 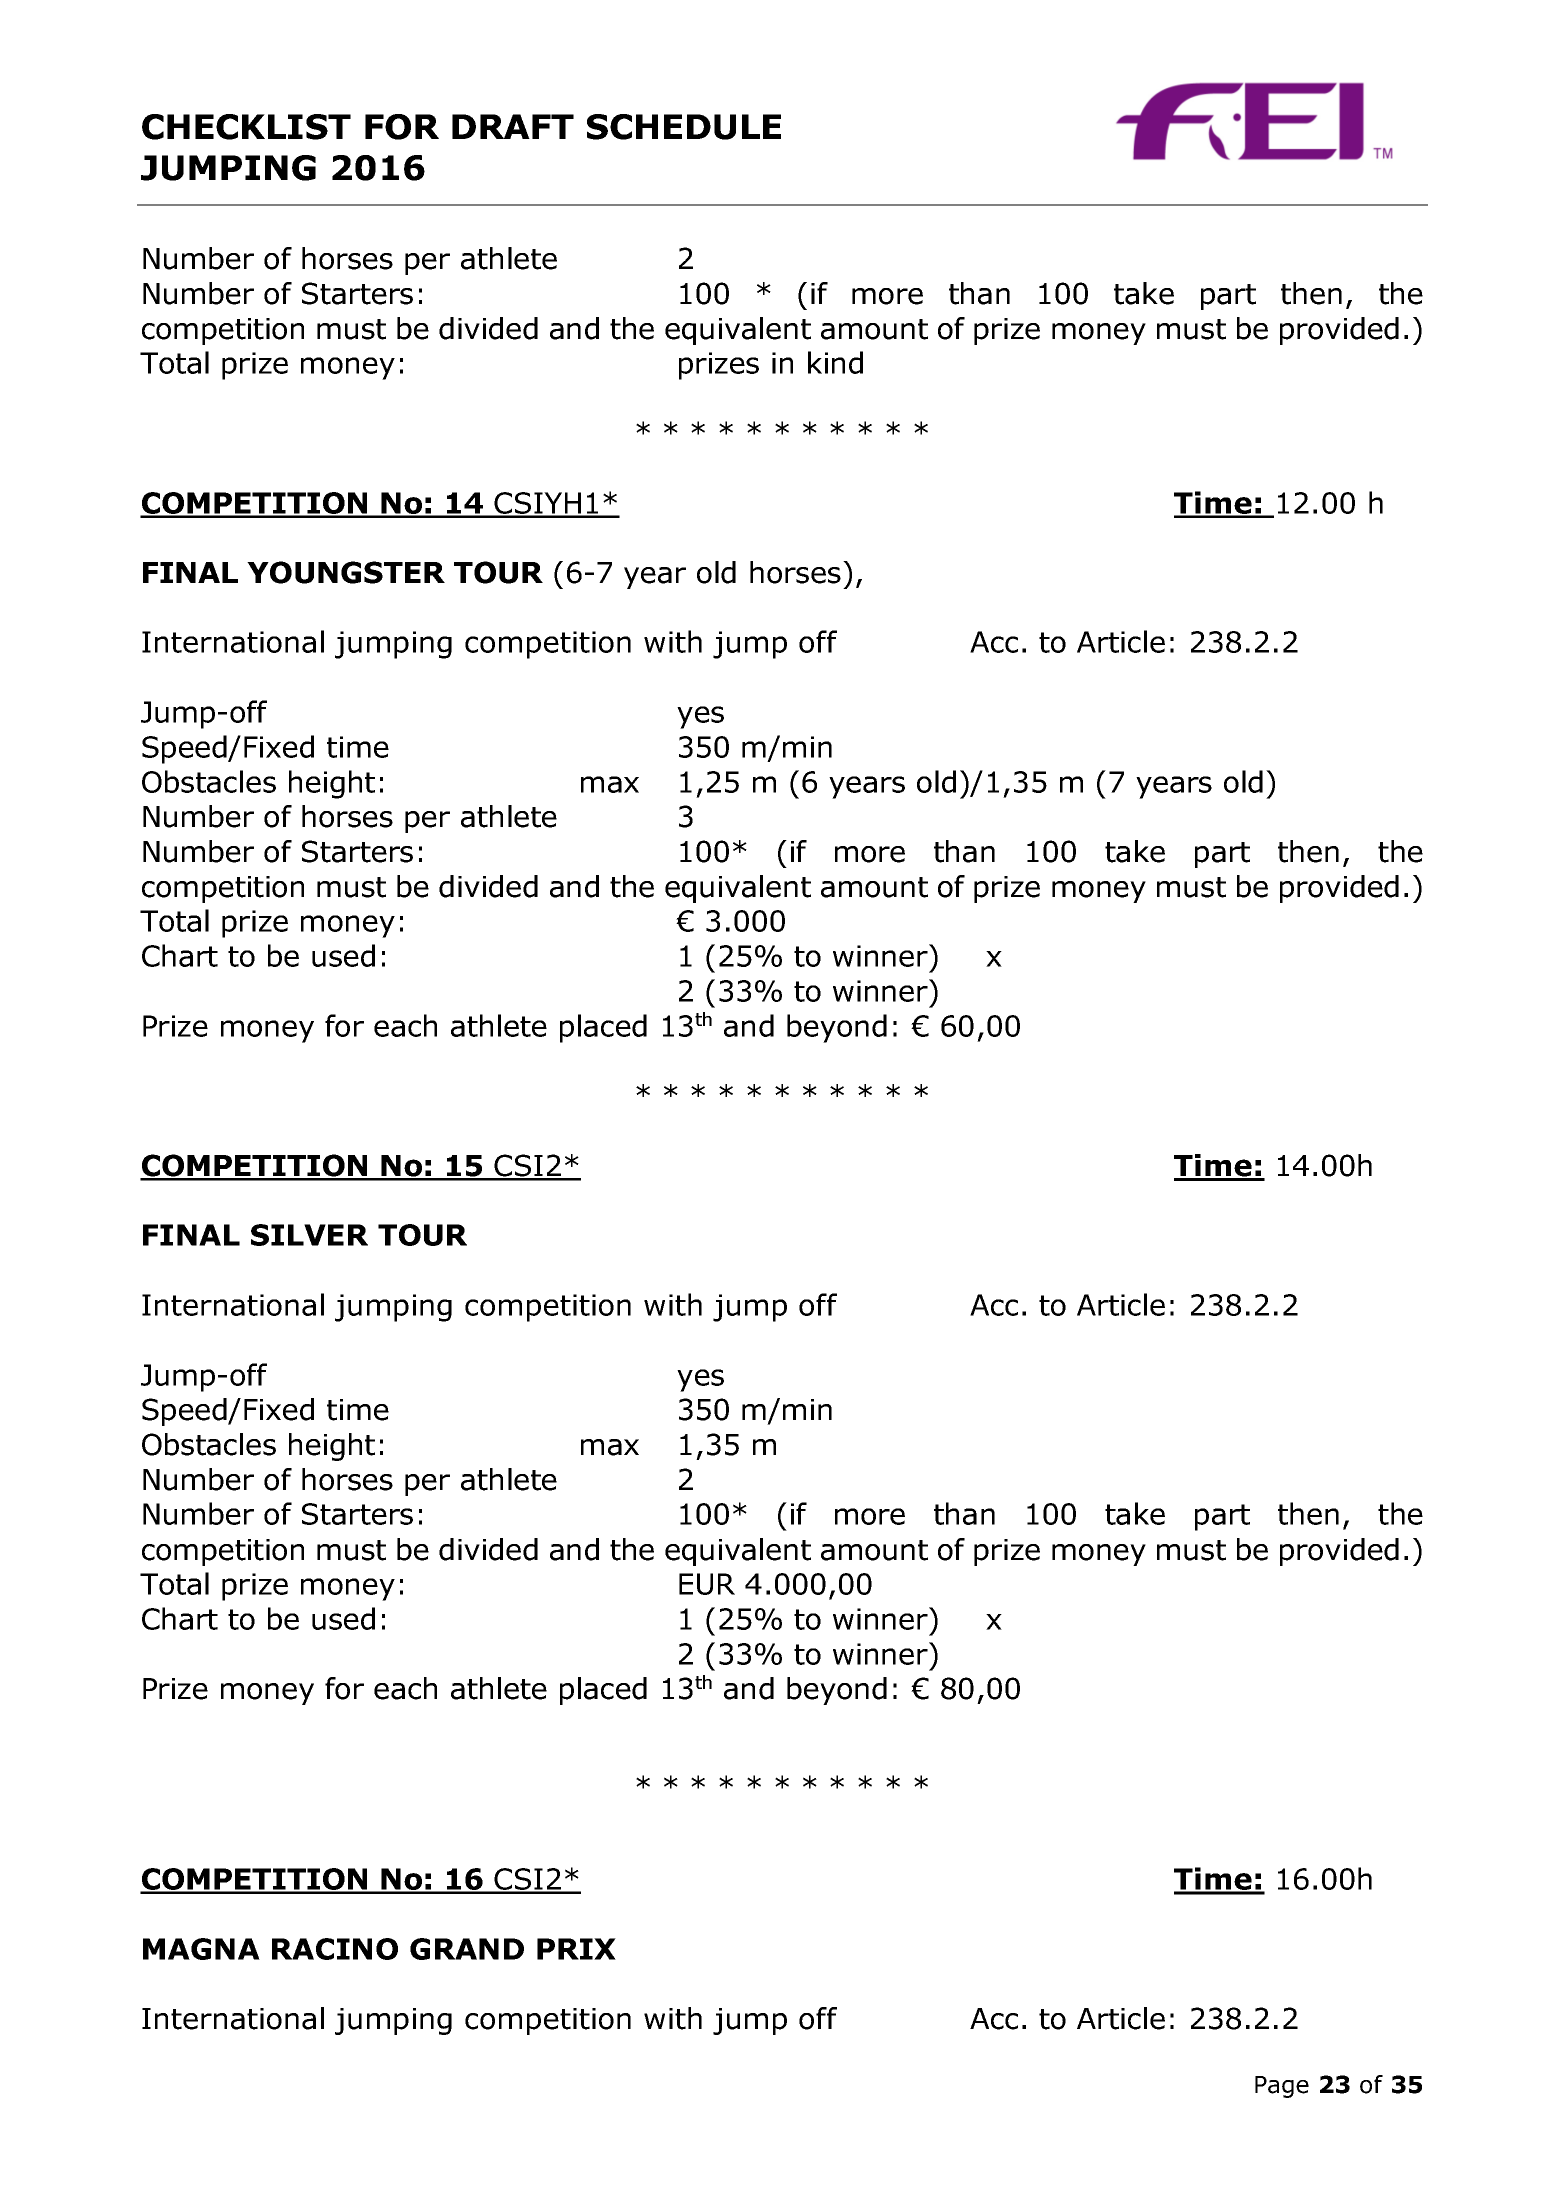 I want to click on YOUNGSTER, so click(x=346, y=572).
